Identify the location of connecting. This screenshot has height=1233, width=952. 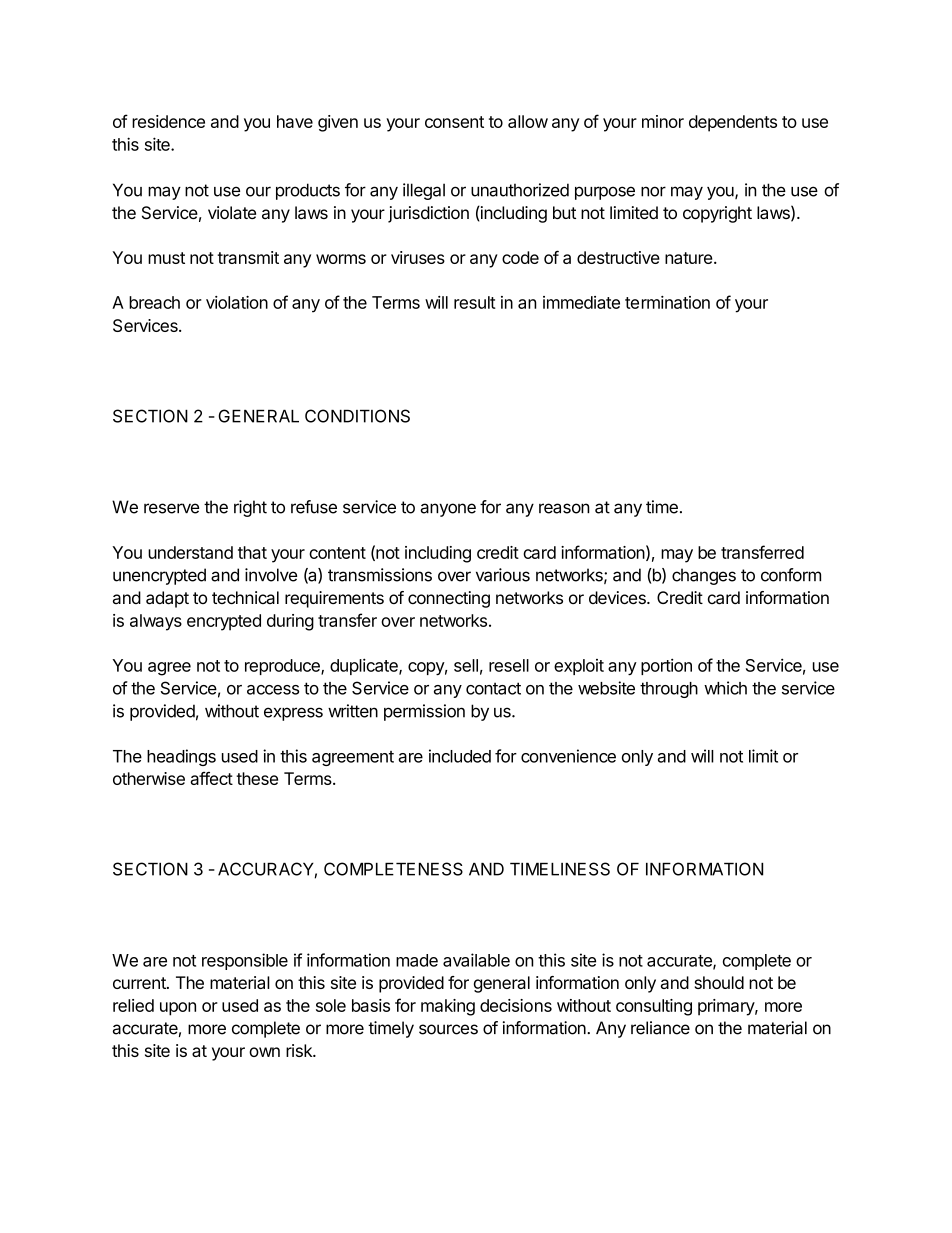
(449, 599).
